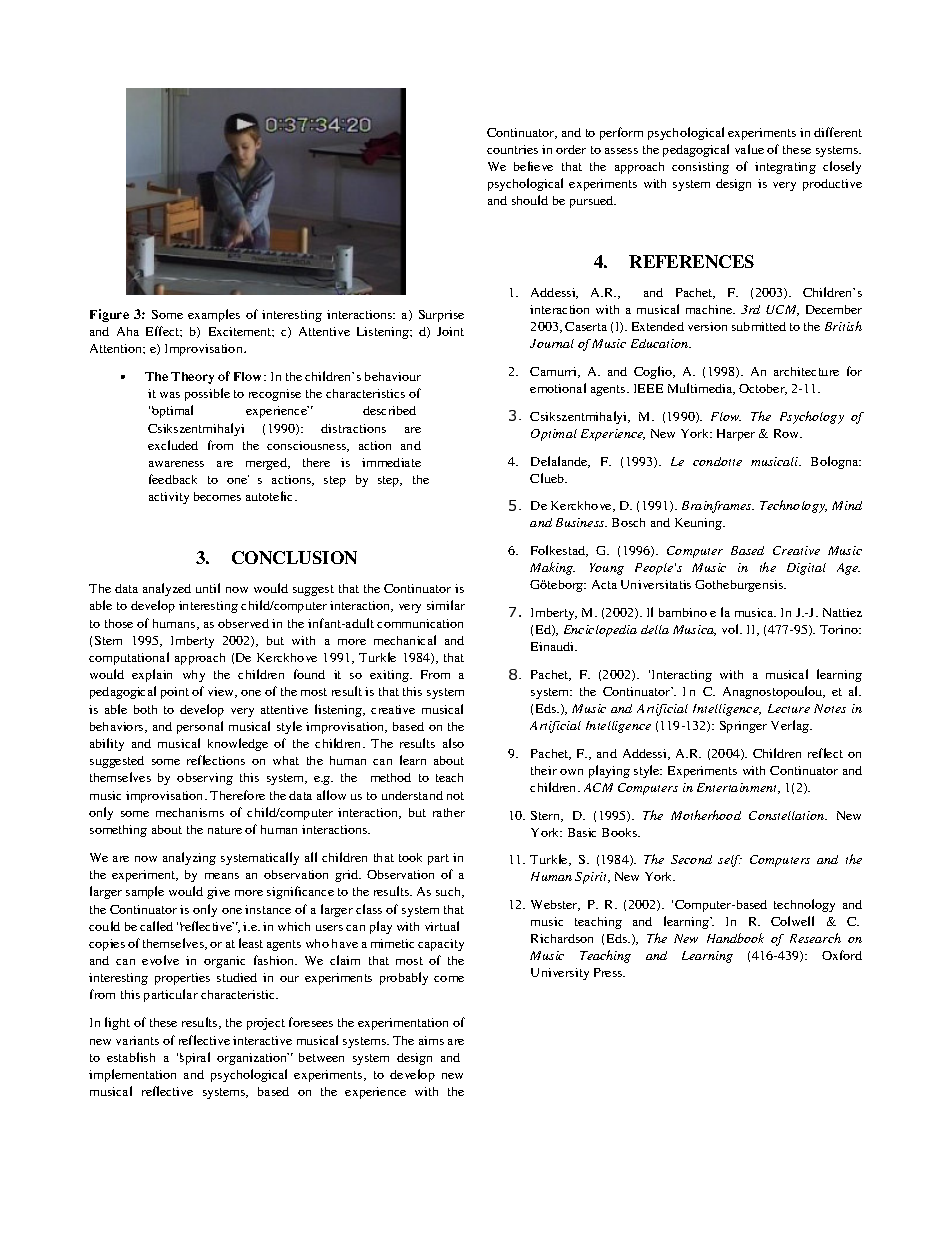  What do you see at coordinates (806, 569) in the page?
I see `Digital` at bounding box center [806, 569].
